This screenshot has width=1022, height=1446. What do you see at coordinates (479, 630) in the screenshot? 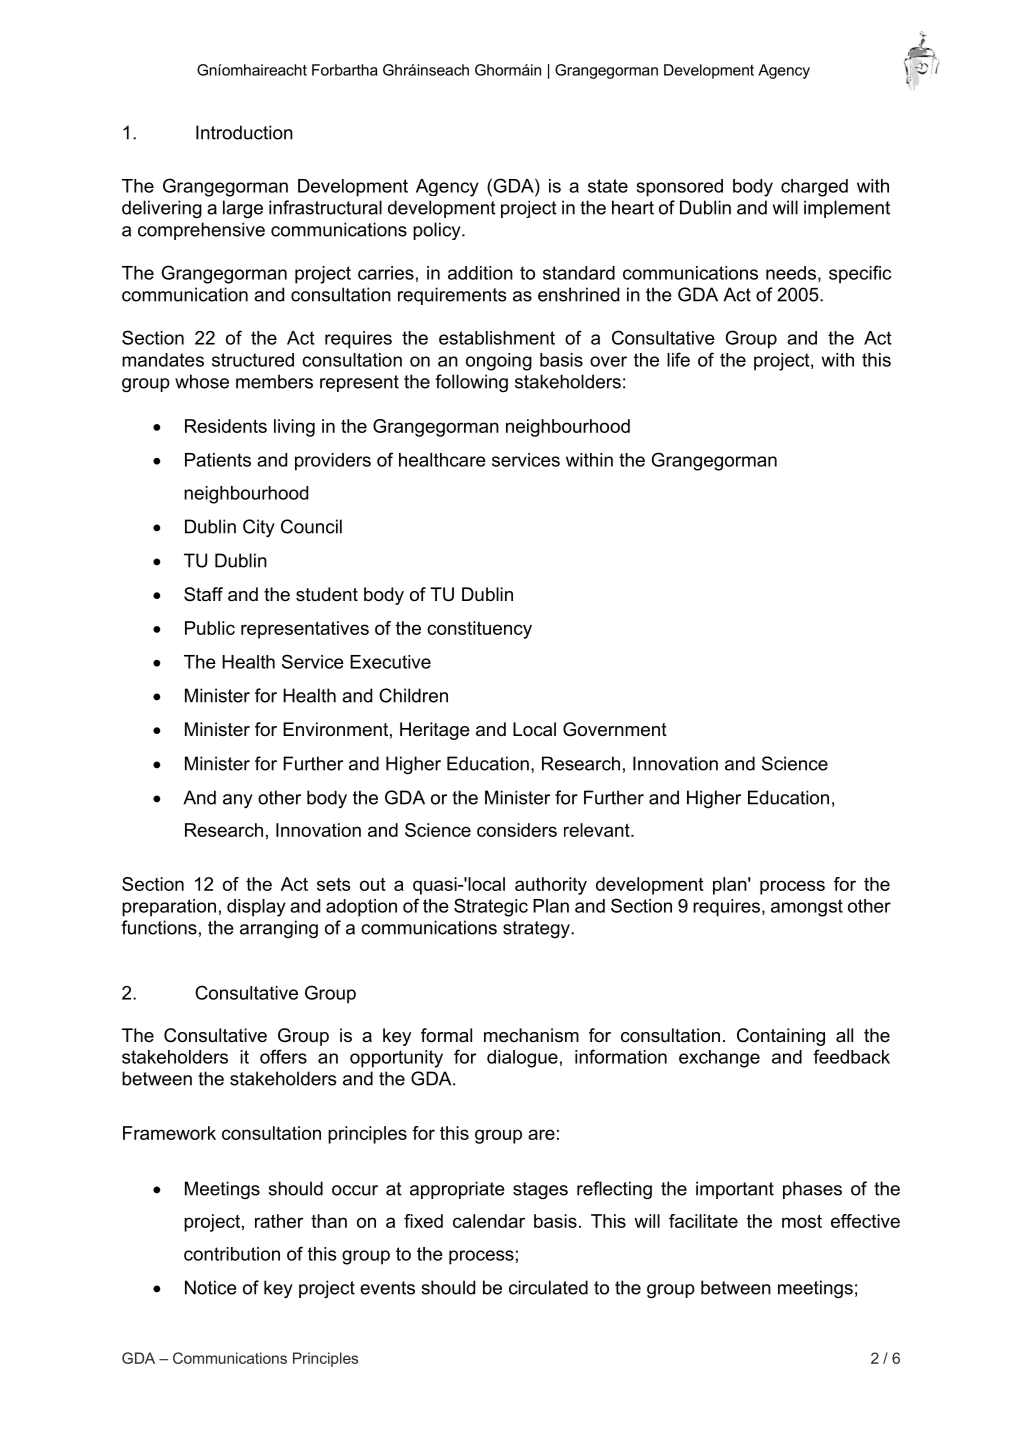
I see `constituency` at bounding box center [479, 630].
